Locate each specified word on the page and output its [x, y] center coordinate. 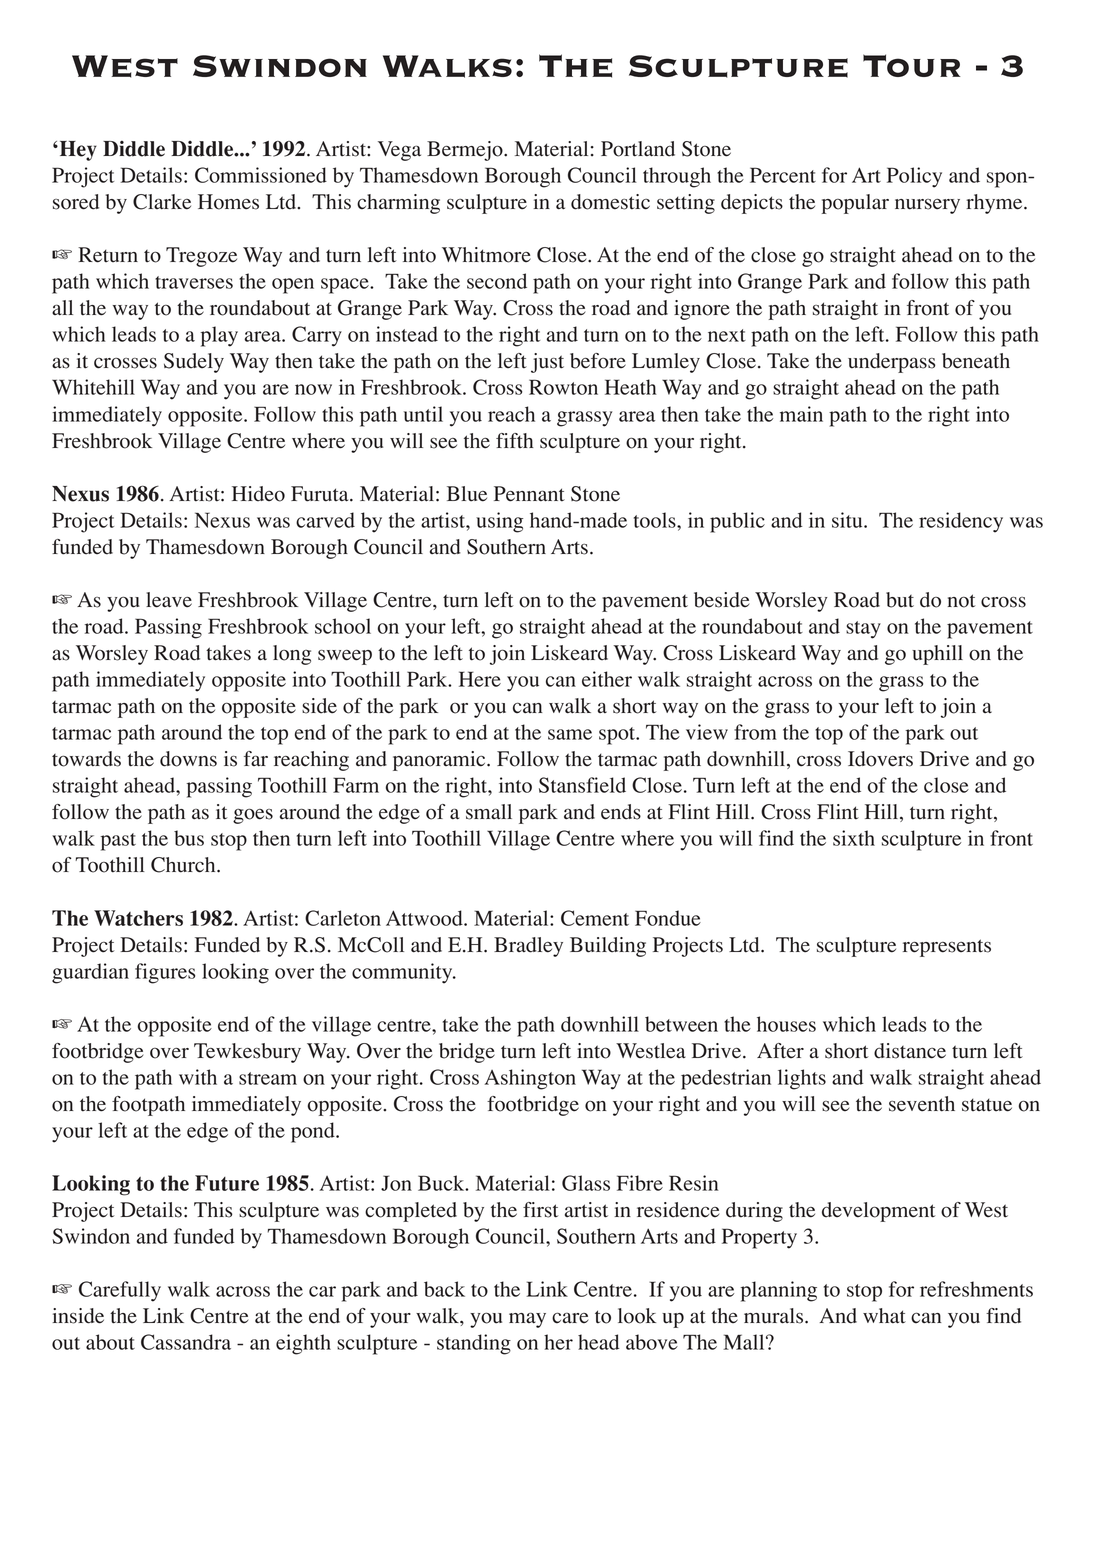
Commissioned [261, 175]
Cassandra [186, 1342]
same [570, 734]
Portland [638, 149]
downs [188, 759]
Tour [912, 65]
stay [863, 630]
